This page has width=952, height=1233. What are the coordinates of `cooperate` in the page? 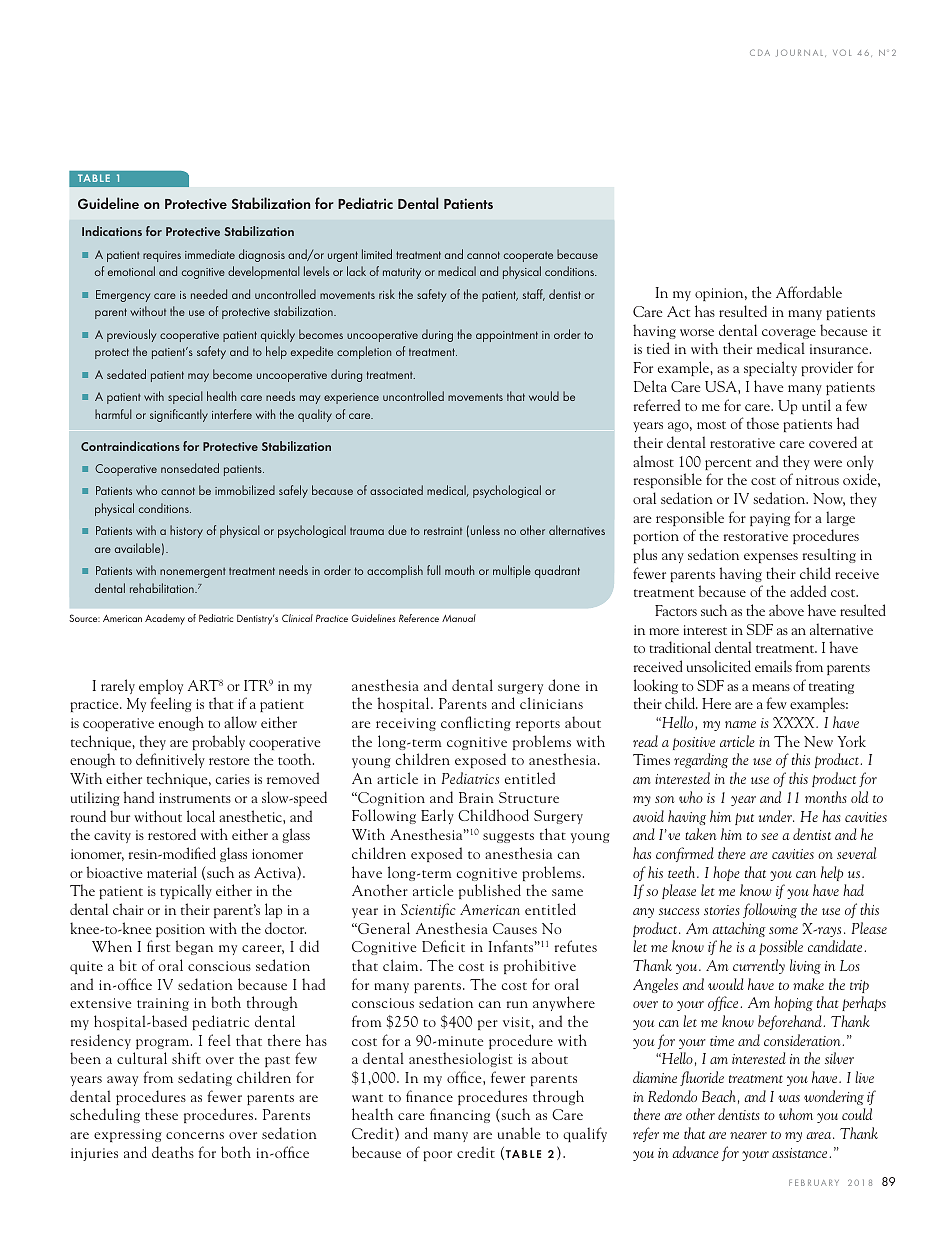 It's located at (528, 256).
